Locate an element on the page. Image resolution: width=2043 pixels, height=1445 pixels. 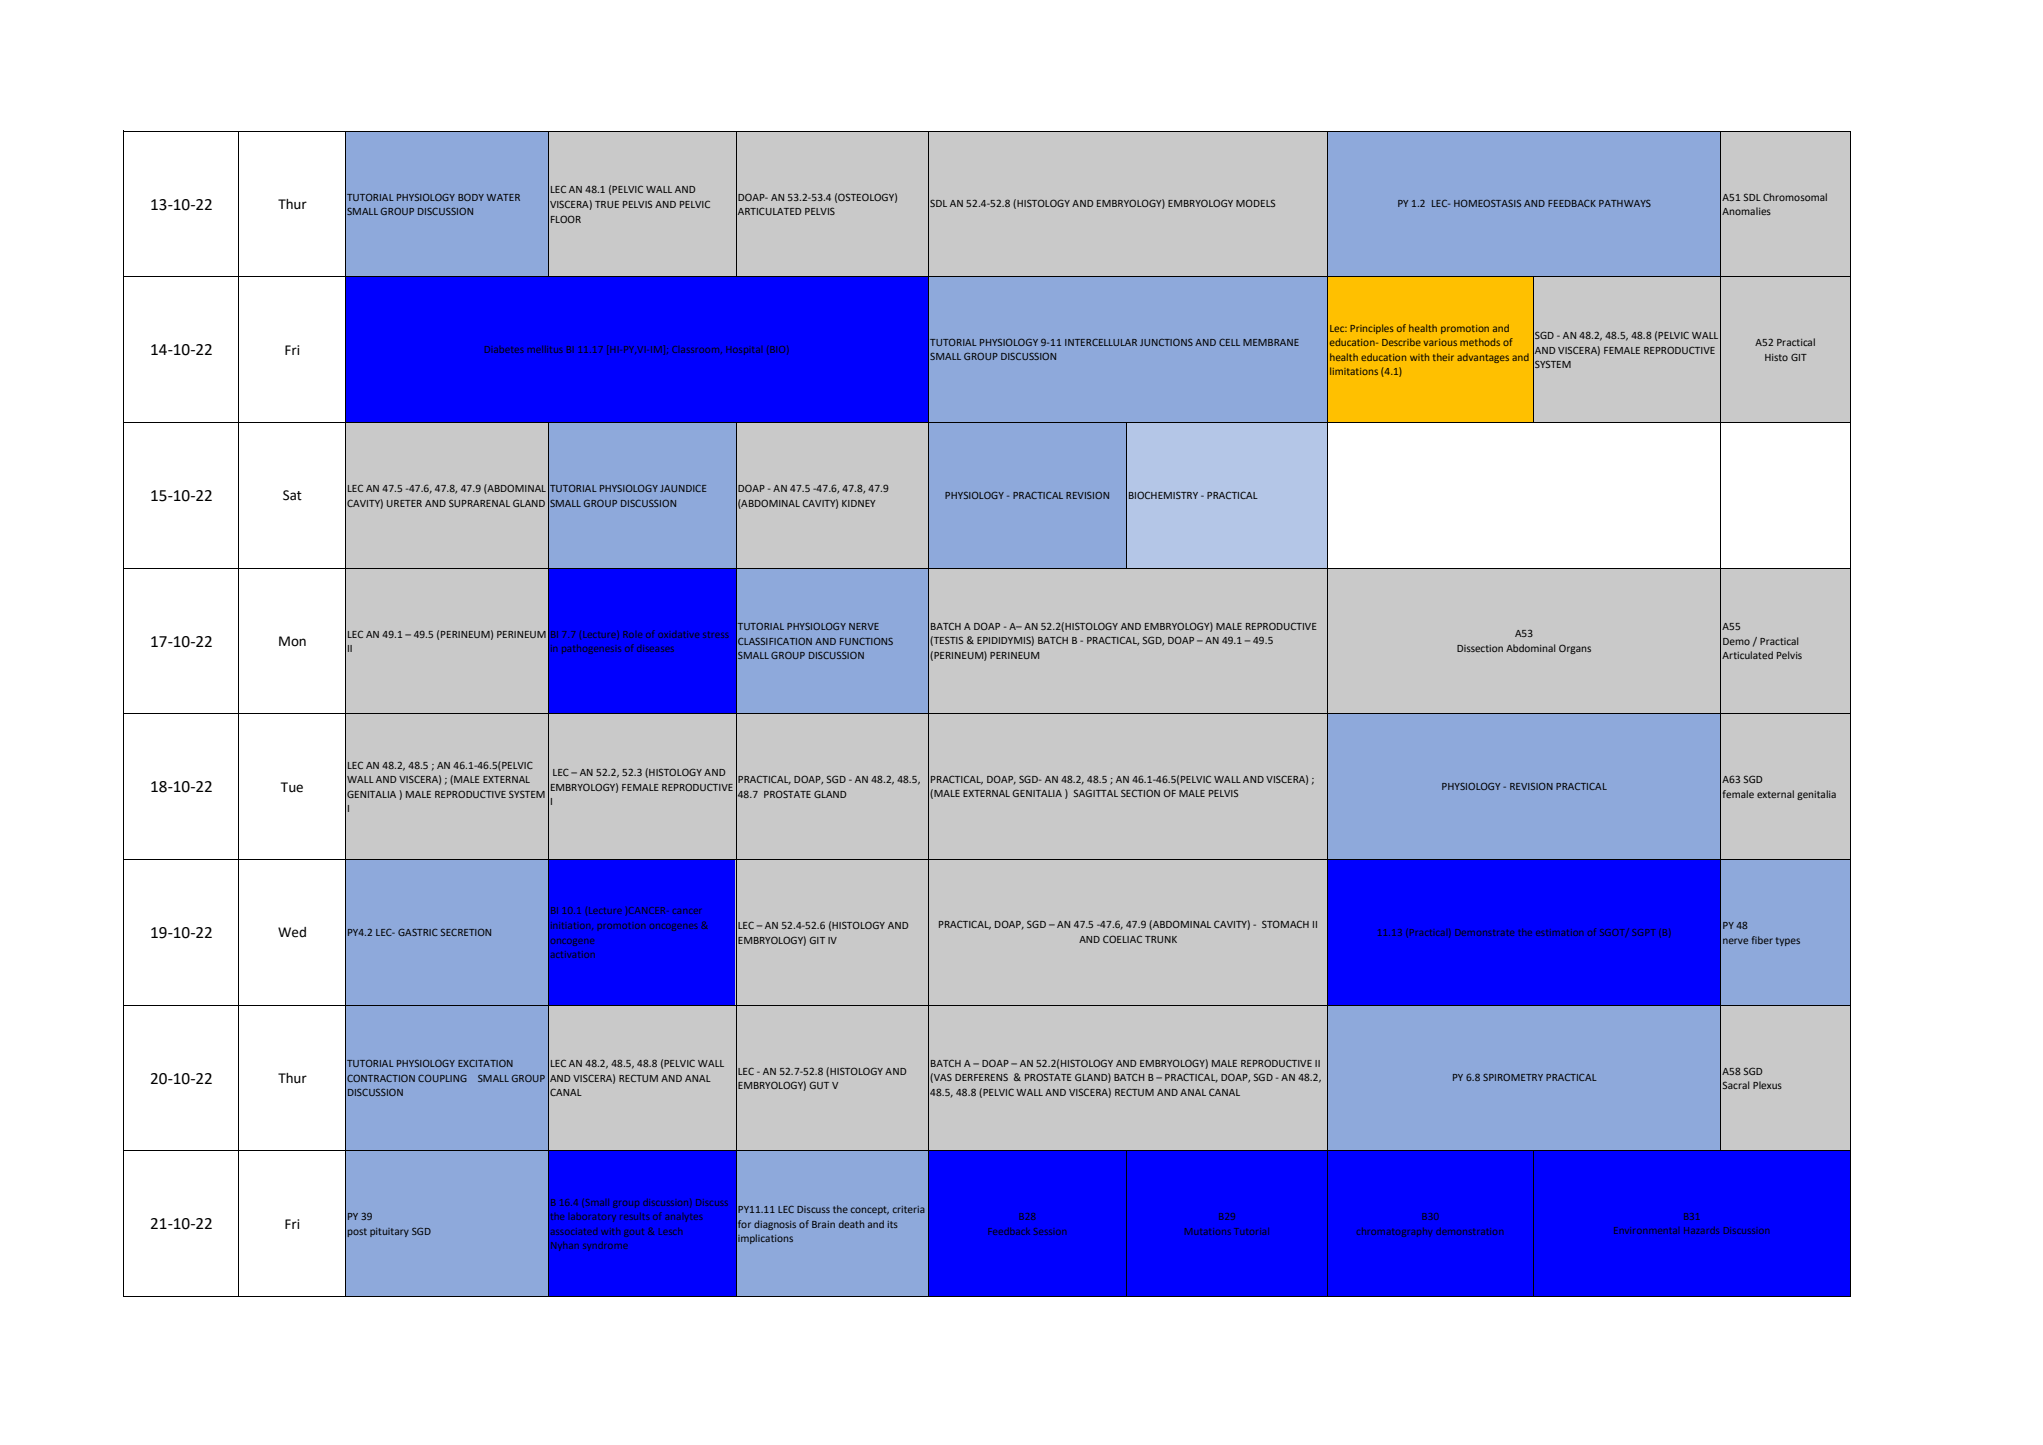
Organs is located at coordinates (1575, 649).
